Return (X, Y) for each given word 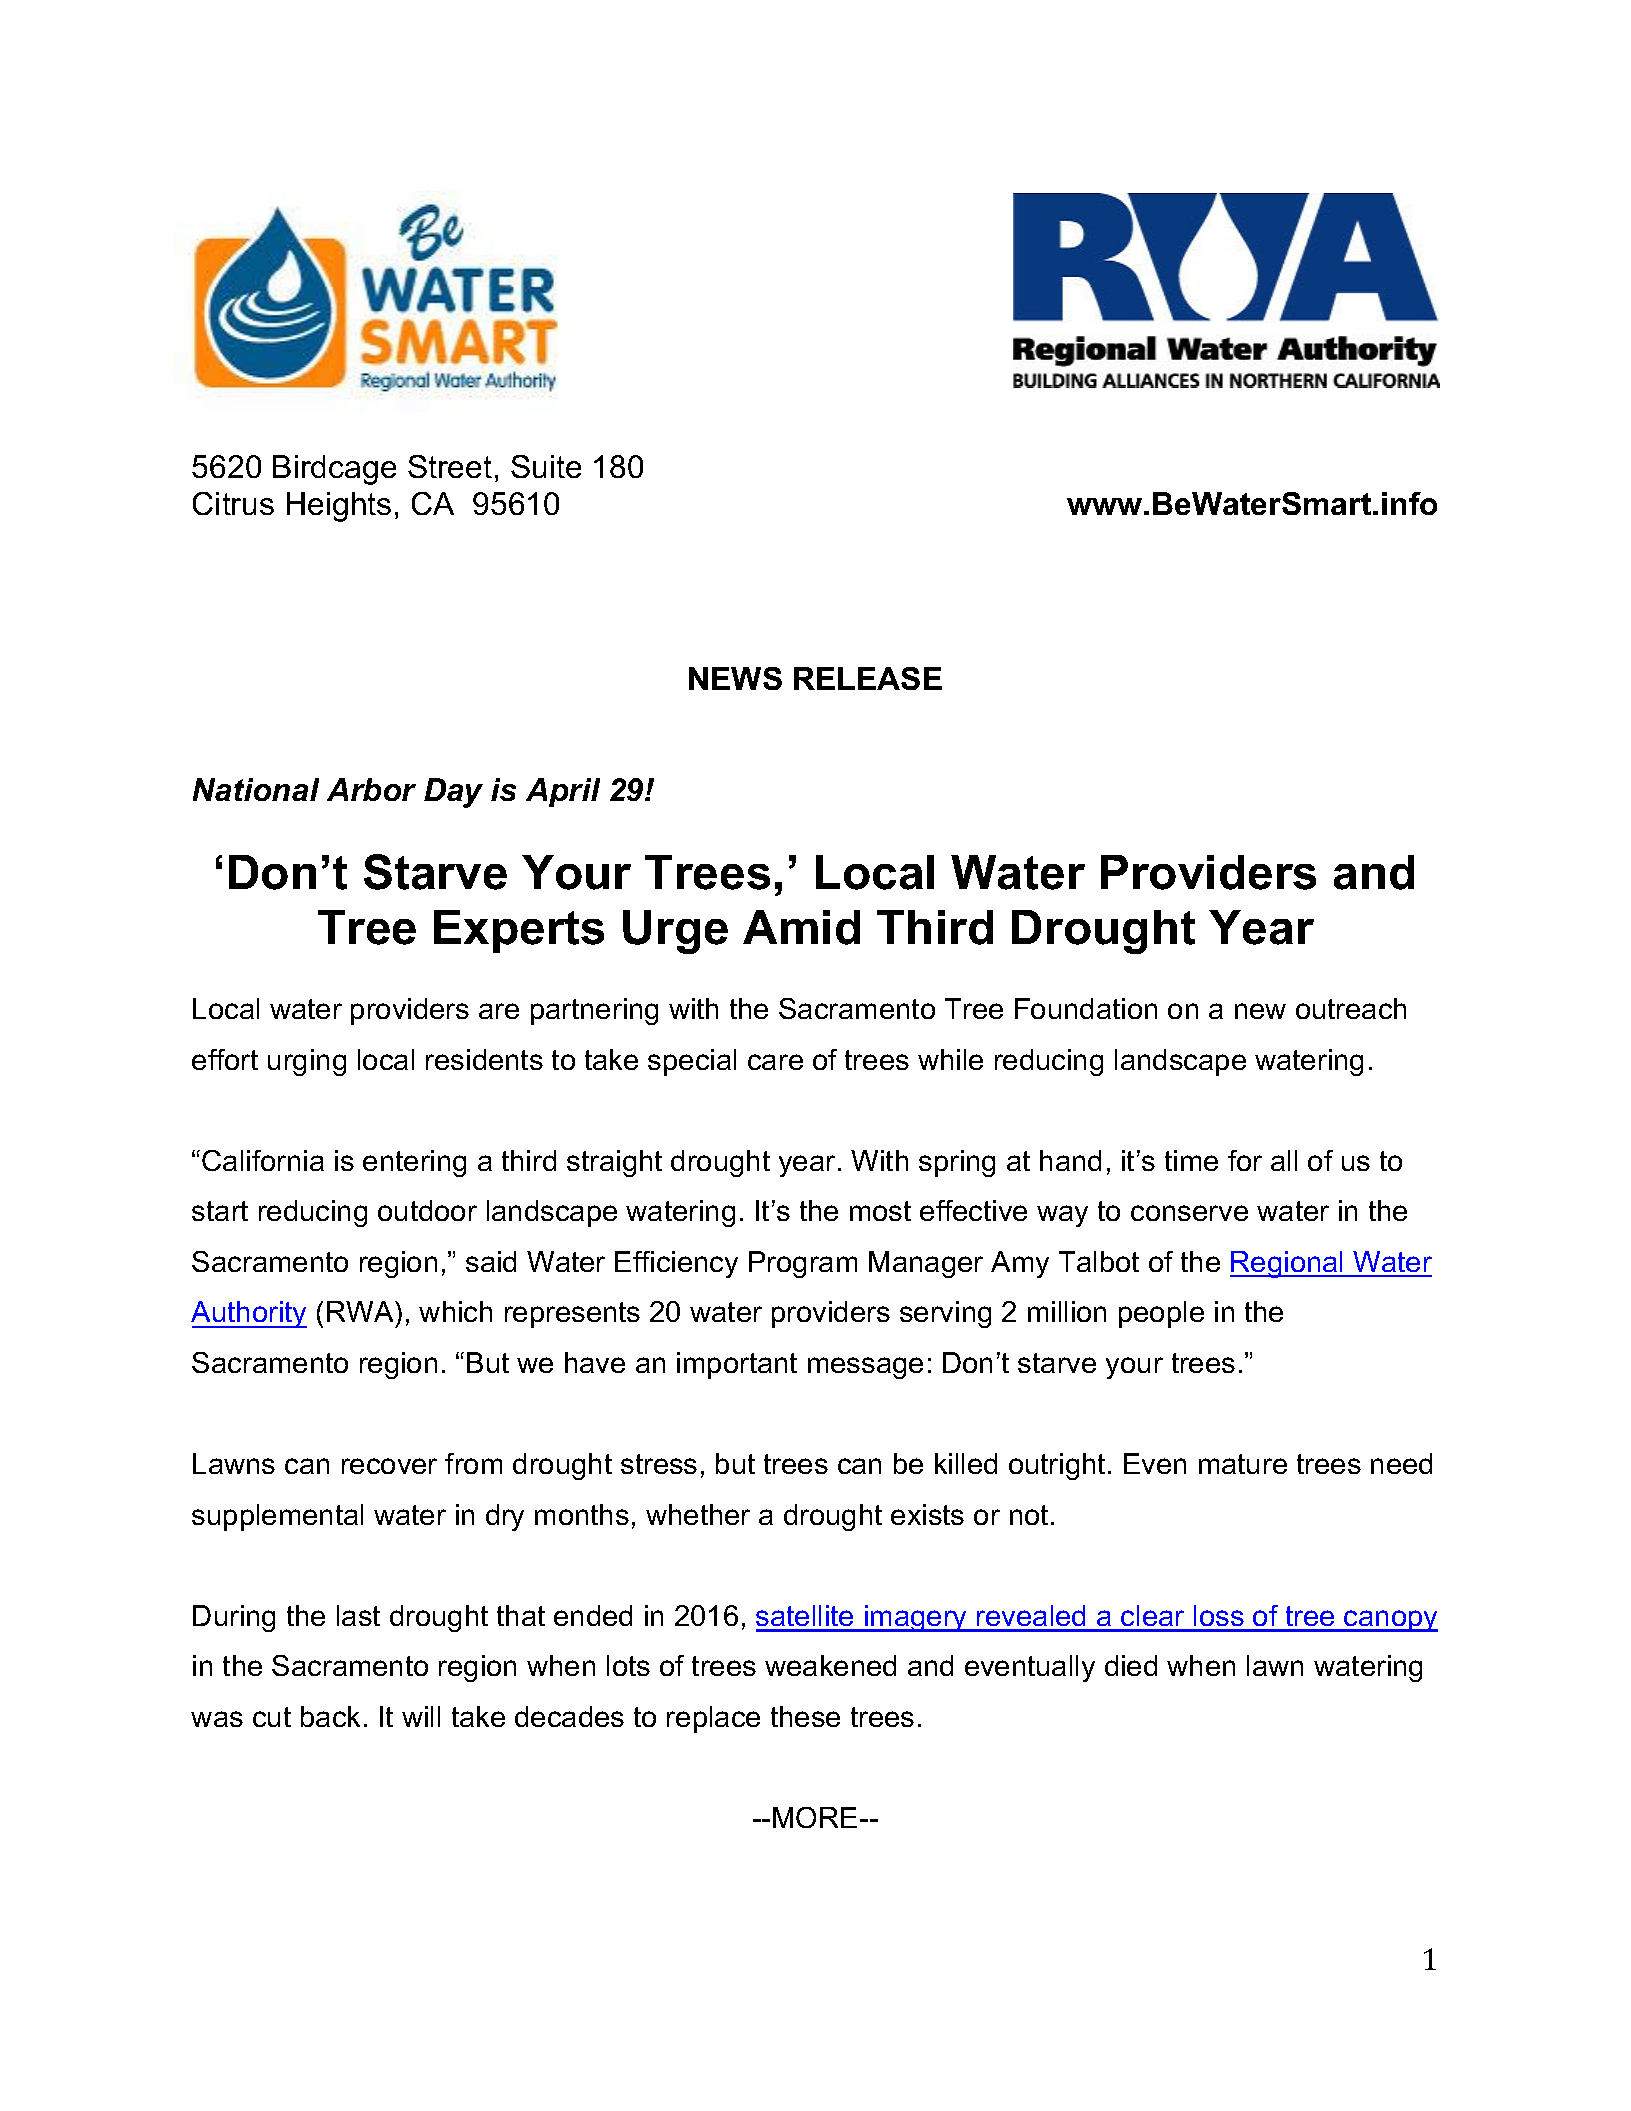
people (1161, 1314)
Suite (546, 466)
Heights (339, 507)
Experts (519, 931)
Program (803, 1264)
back (330, 1716)
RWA (361, 1311)
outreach (1351, 1008)
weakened (830, 1665)
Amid (801, 927)
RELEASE (868, 678)
